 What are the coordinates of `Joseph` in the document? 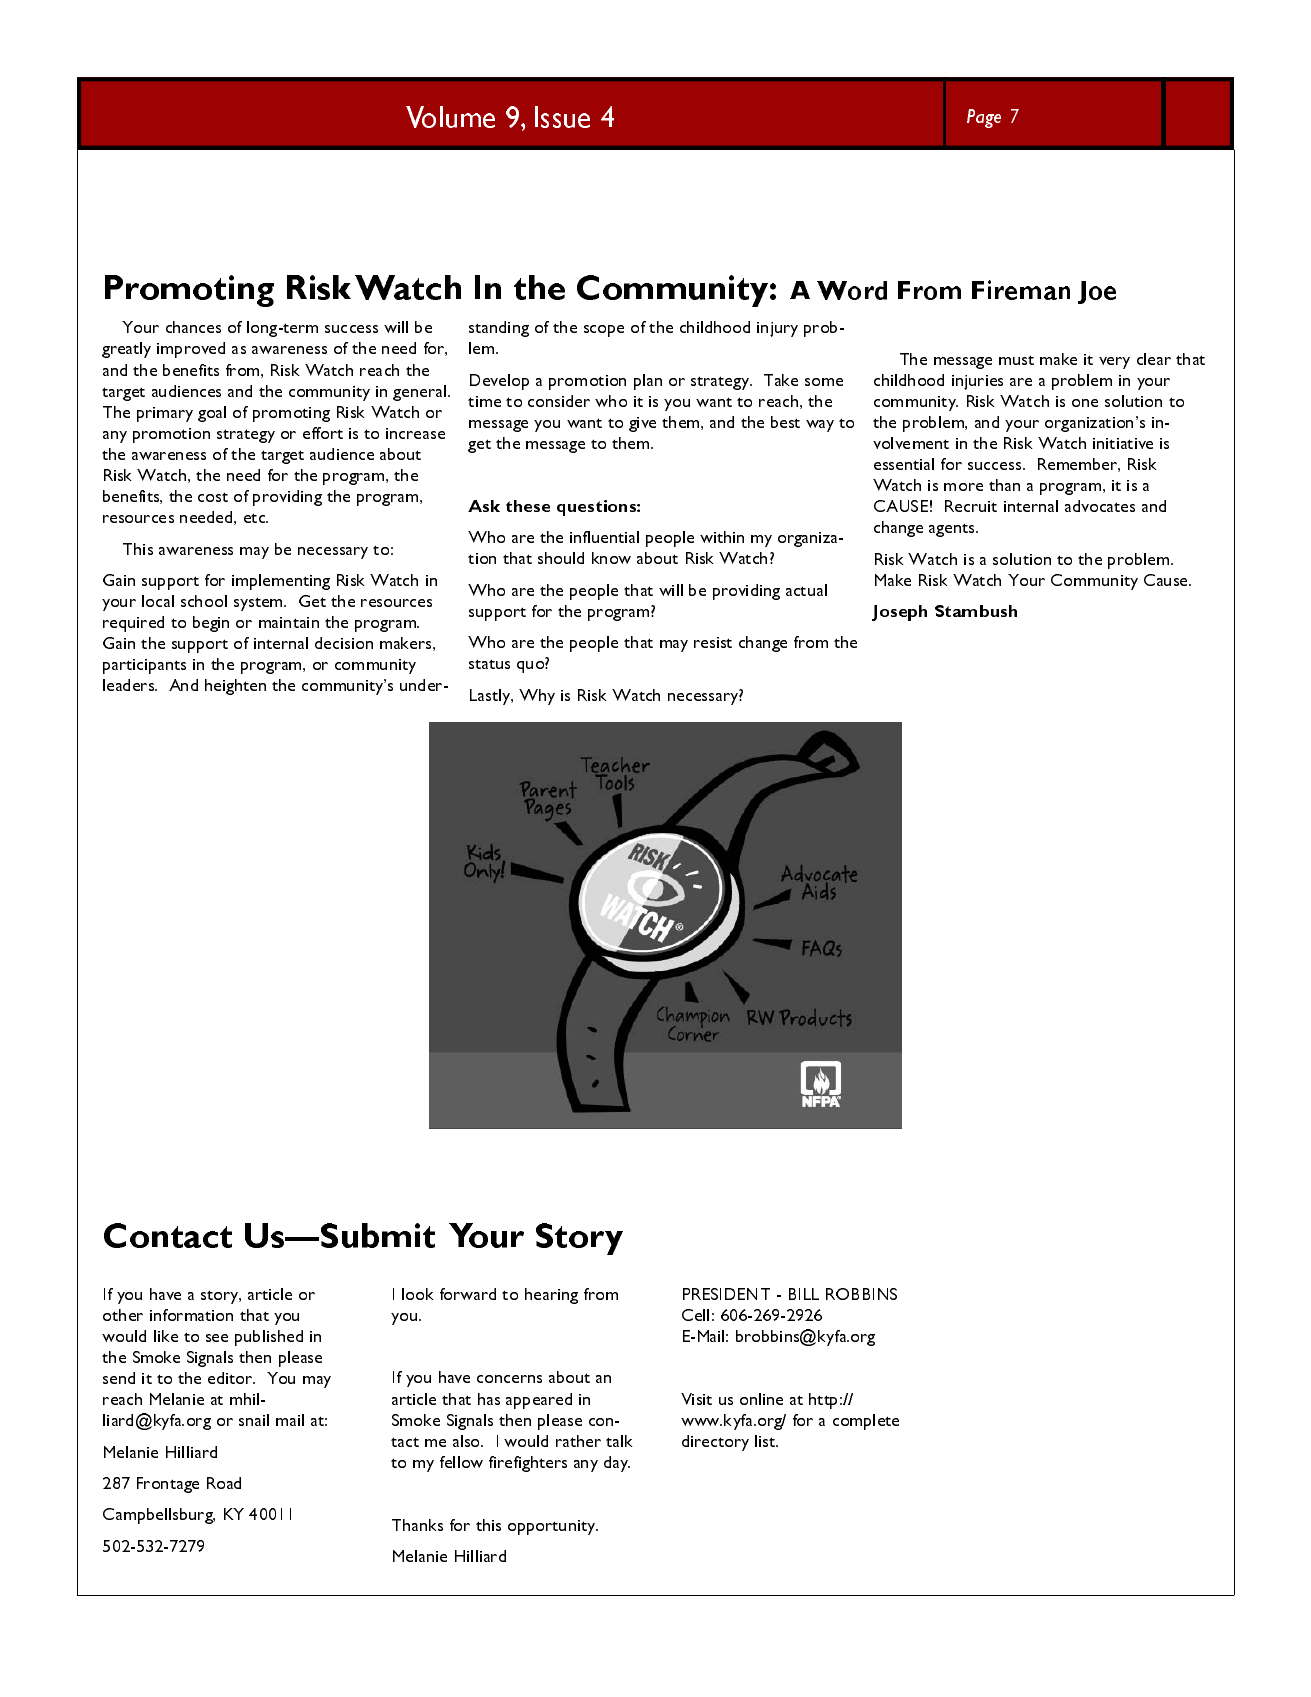 It's located at (899, 613).
